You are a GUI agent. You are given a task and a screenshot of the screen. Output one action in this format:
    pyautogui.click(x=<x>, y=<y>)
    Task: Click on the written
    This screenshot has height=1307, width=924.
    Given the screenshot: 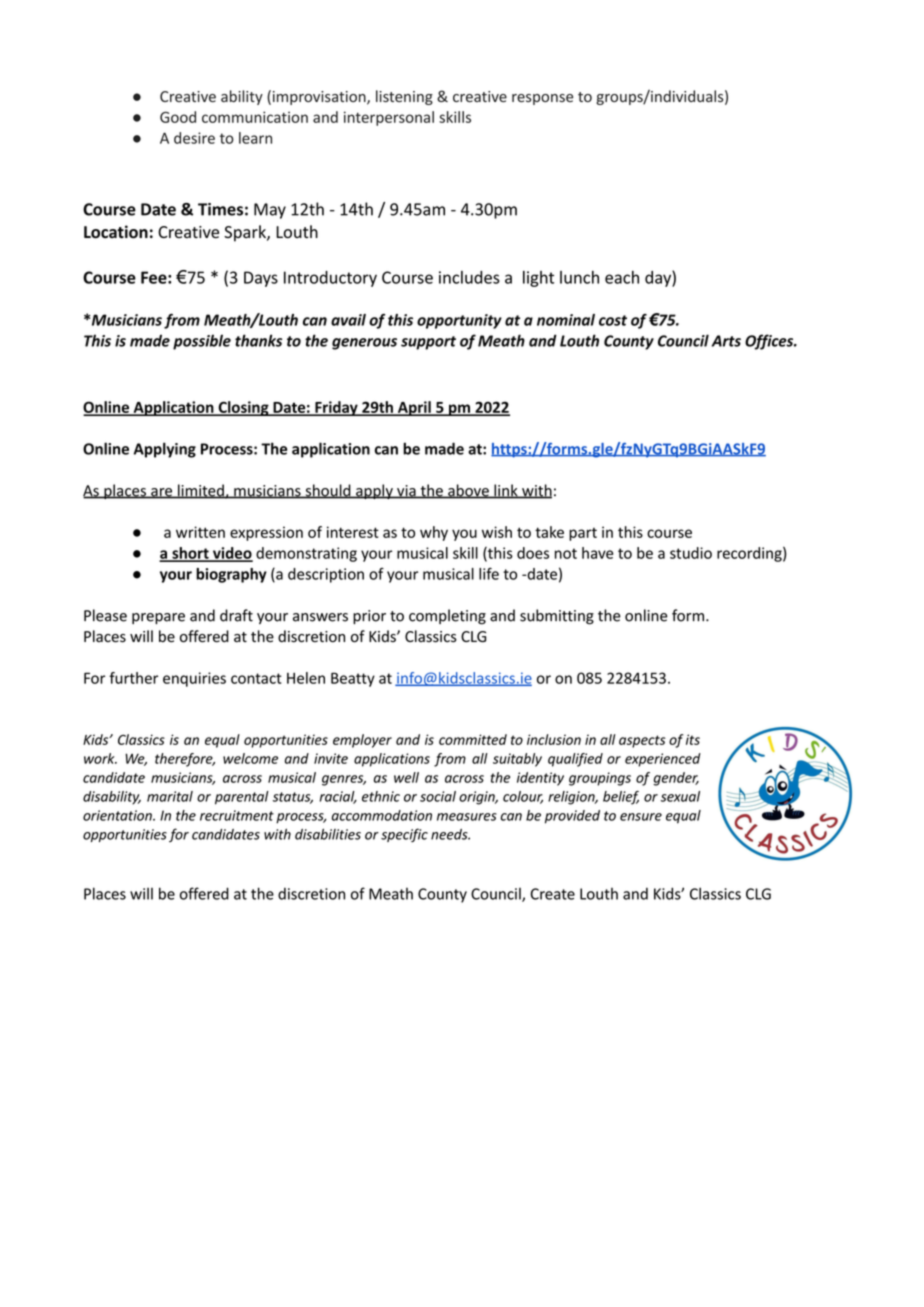 What is the action you would take?
    pyautogui.click(x=200, y=532)
